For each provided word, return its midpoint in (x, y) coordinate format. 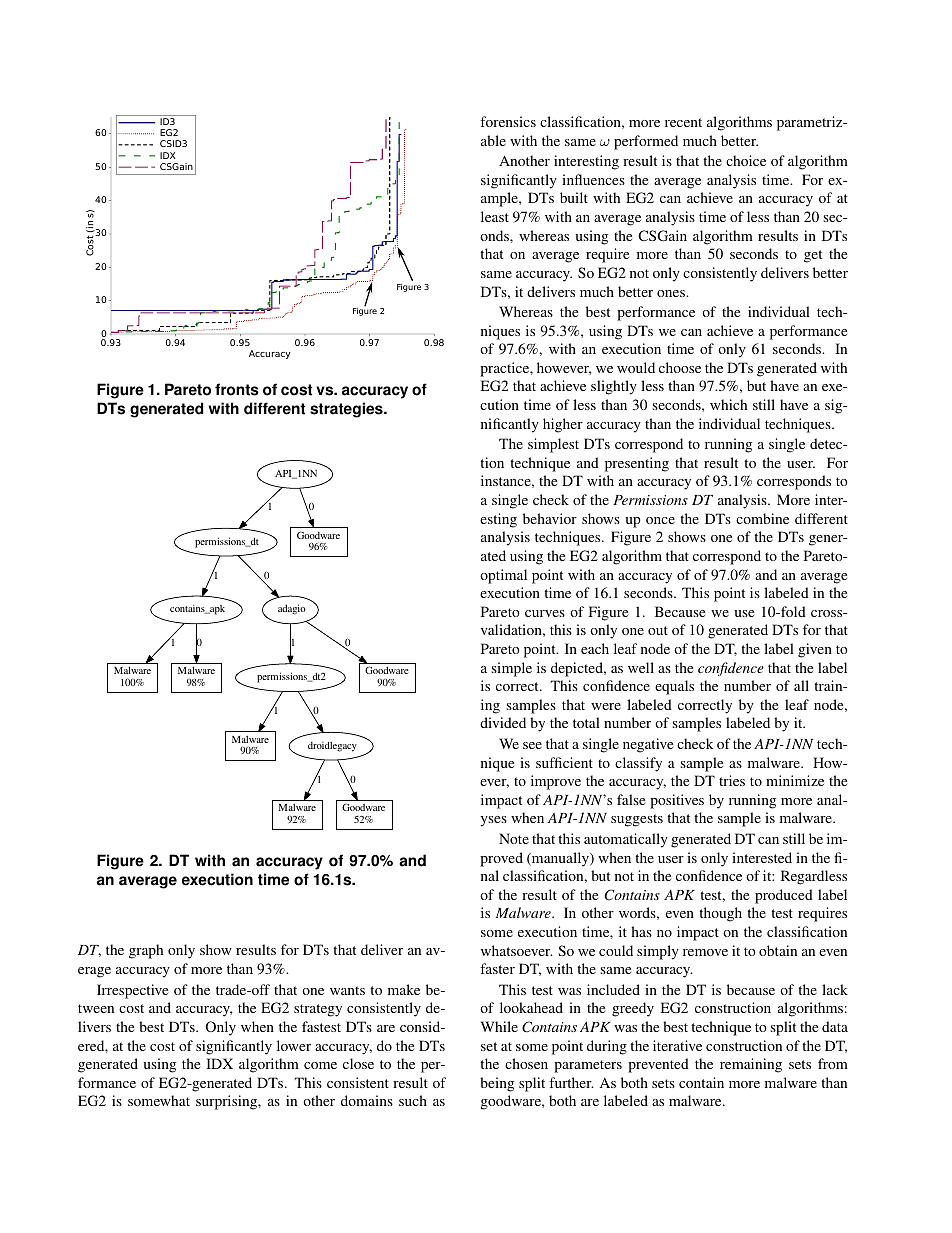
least (495, 216)
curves (545, 613)
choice (746, 160)
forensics (508, 121)
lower (294, 1045)
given (815, 650)
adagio (292, 609)
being (497, 1084)
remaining (751, 1065)
